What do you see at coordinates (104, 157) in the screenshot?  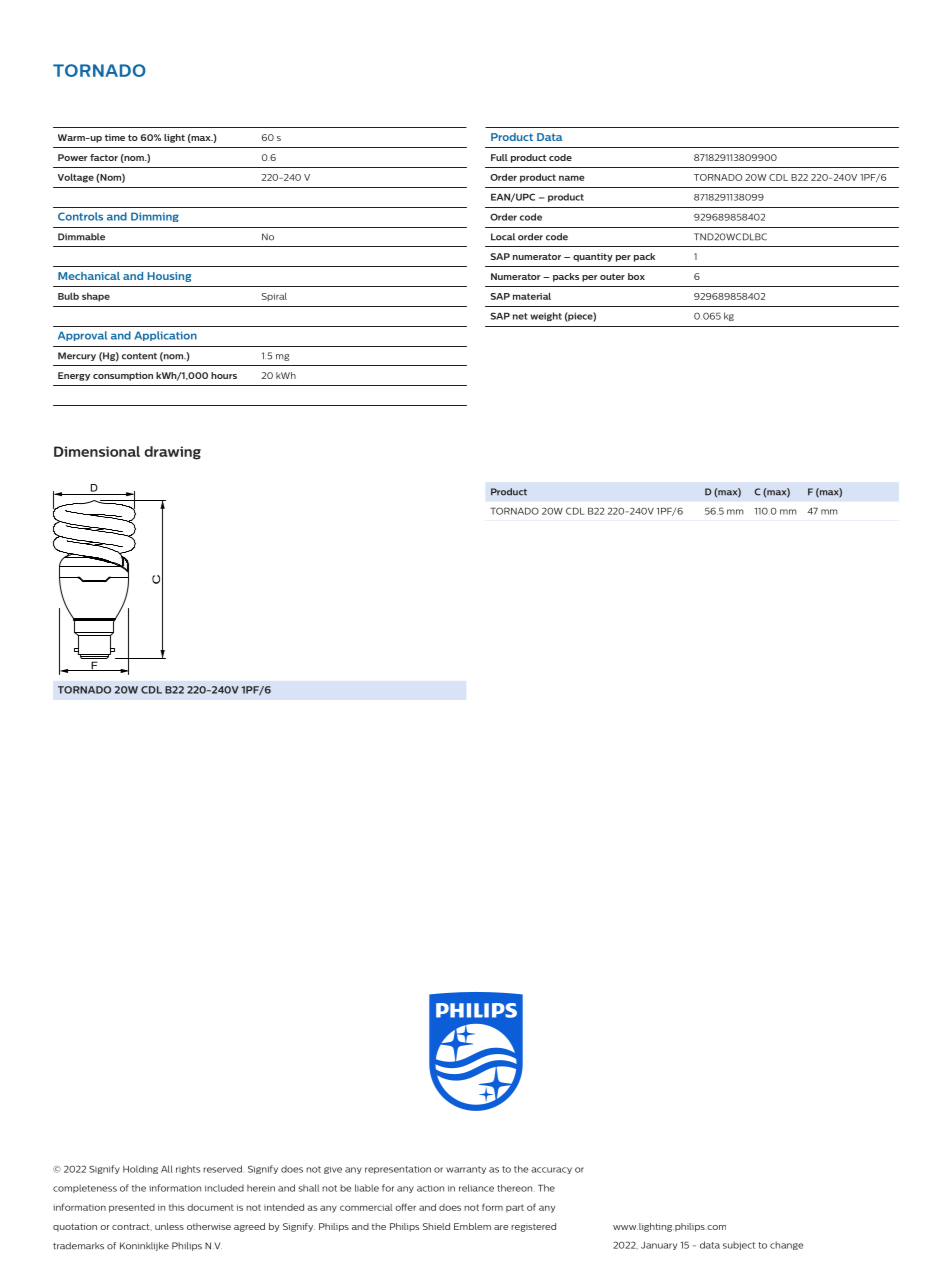 I see `factor` at bounding box center [104, 157].
